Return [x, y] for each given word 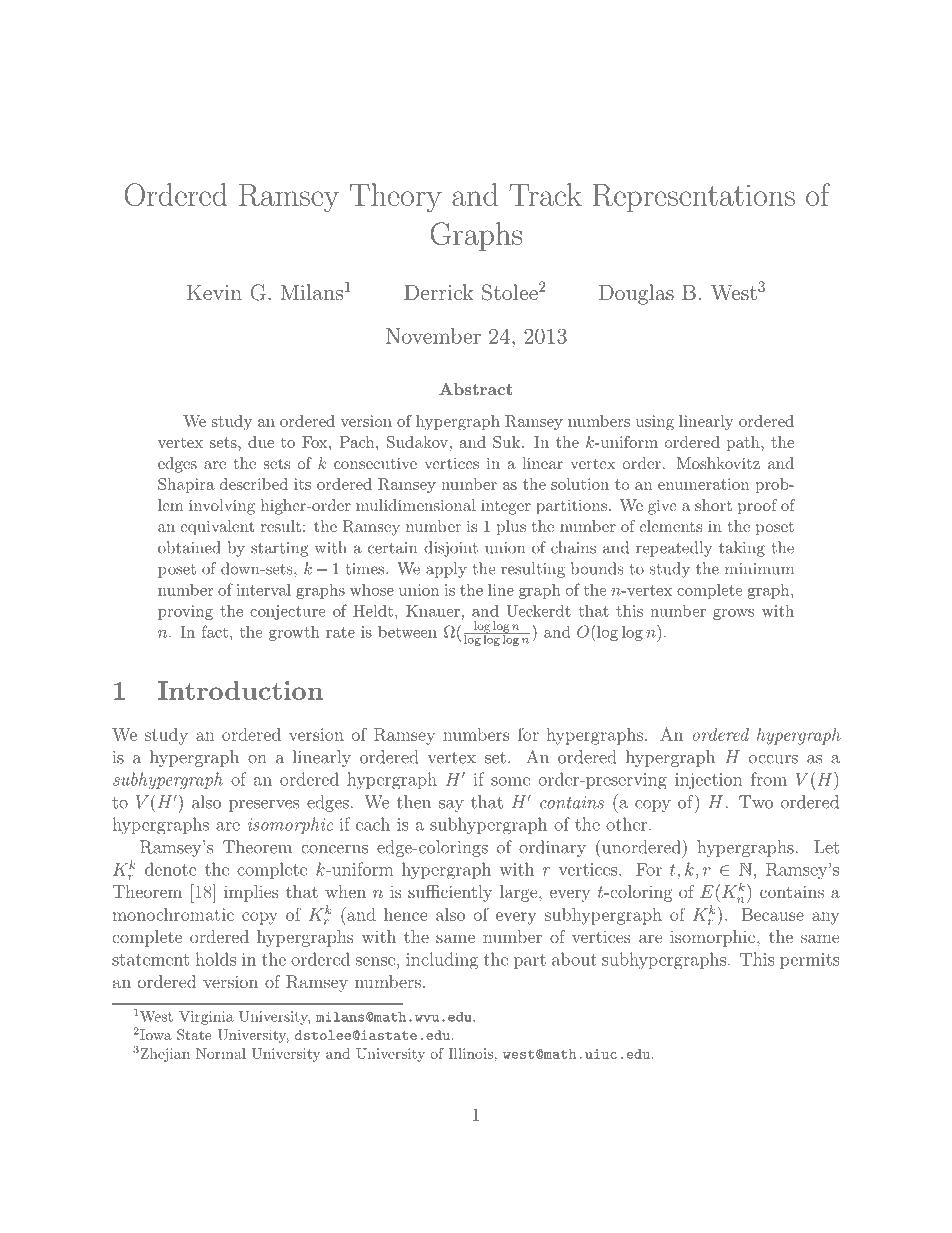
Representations [694, 198]
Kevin [214, 292]
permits [810, 961]
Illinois [470, 1053]
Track [545, 194]
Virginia [206, 1018]
